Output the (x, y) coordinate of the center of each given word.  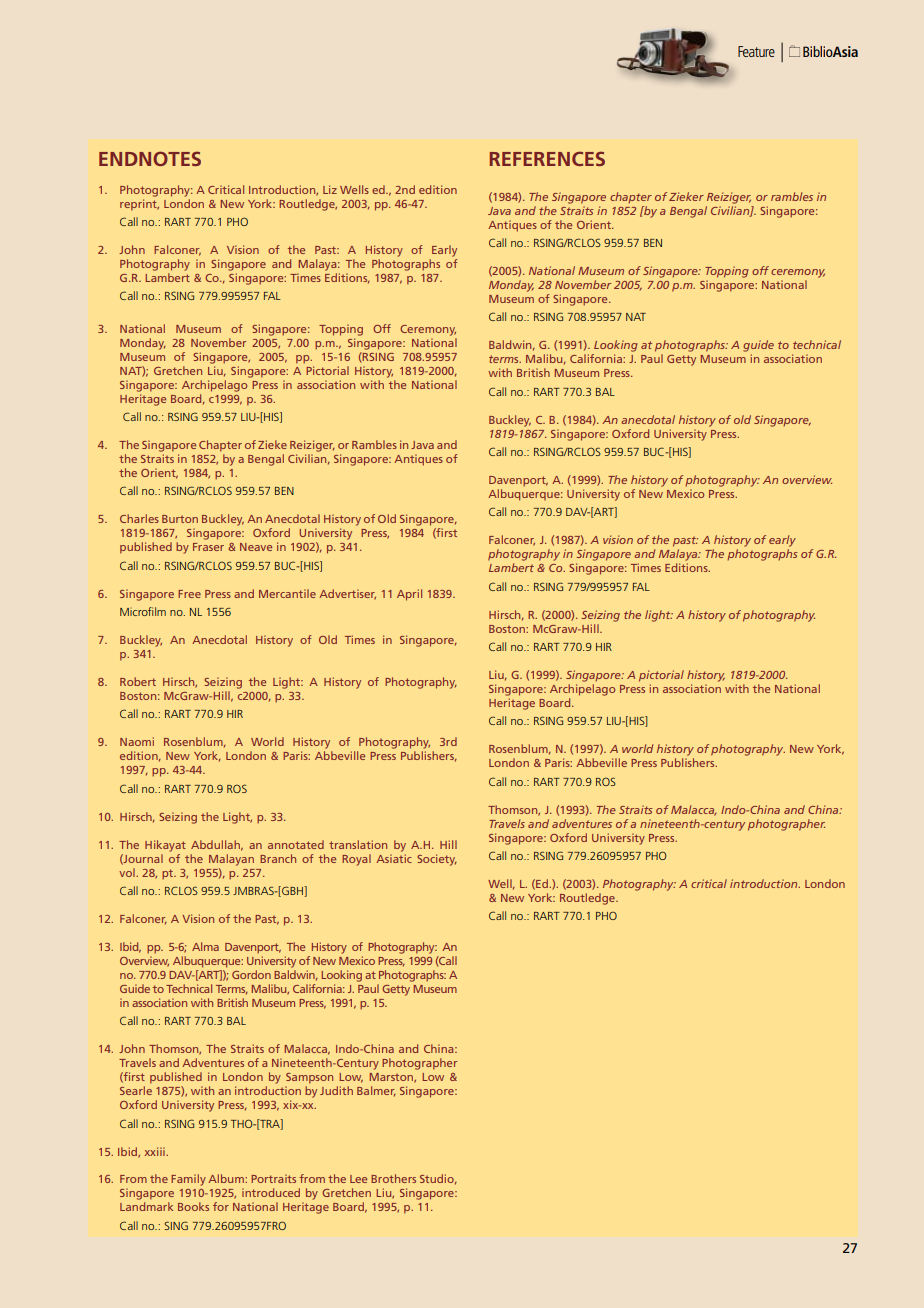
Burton (180, 519)
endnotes (150, 158)
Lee (358, 1179)
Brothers (393, 1178)
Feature (756, 51)
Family (188, 1180)
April (409, 595)
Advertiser (347, 594)
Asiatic (394, 858)
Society (437, 860)
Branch (278, 858)
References (547, 158)
